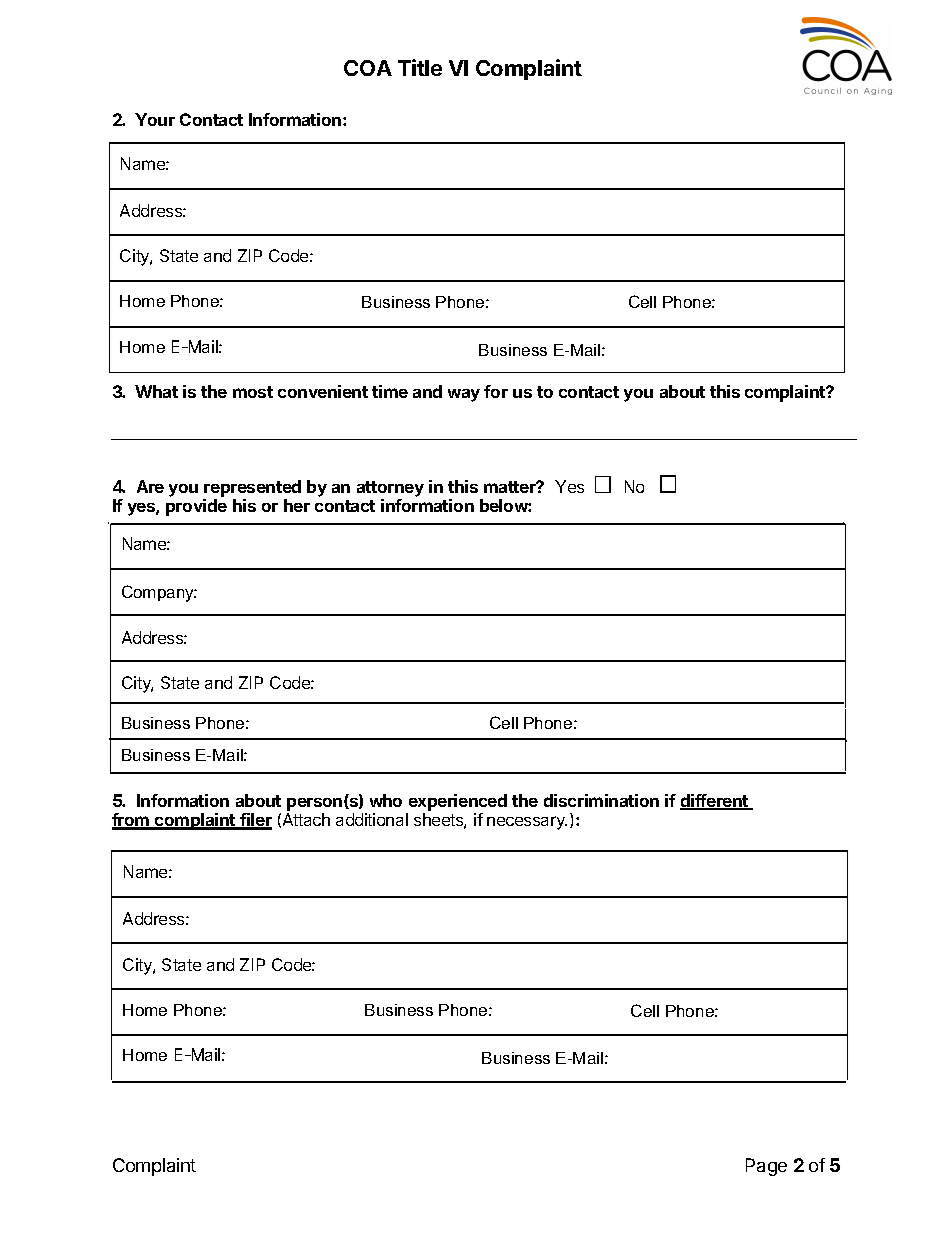 This screenshot has height=1233, width=952. Describe the element at coordinates (458, 802) in the screenshot. I see `experienced` at that location.
